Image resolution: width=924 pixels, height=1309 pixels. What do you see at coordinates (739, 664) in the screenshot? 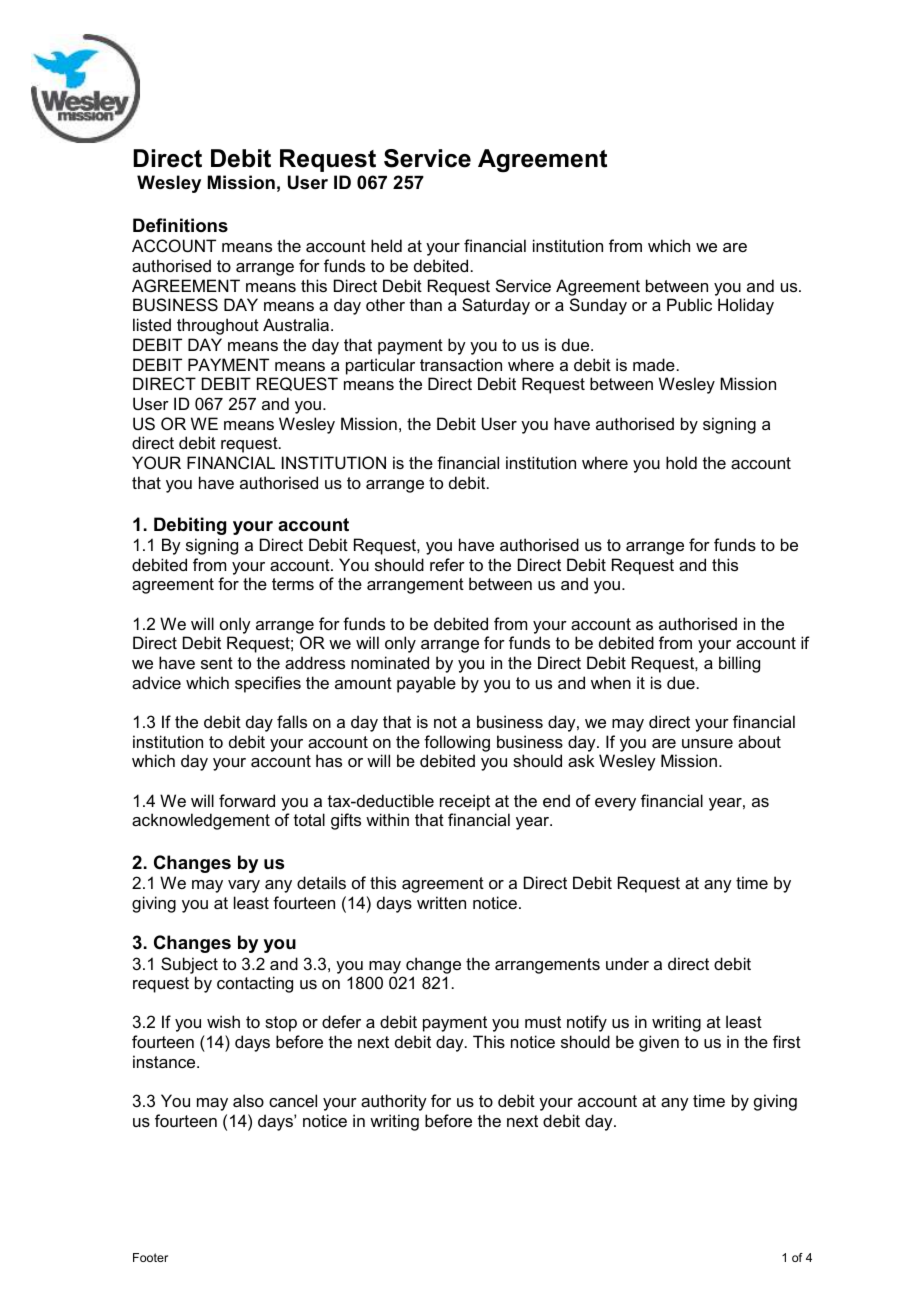
I see `billing` at bounding box center [739, 664].
